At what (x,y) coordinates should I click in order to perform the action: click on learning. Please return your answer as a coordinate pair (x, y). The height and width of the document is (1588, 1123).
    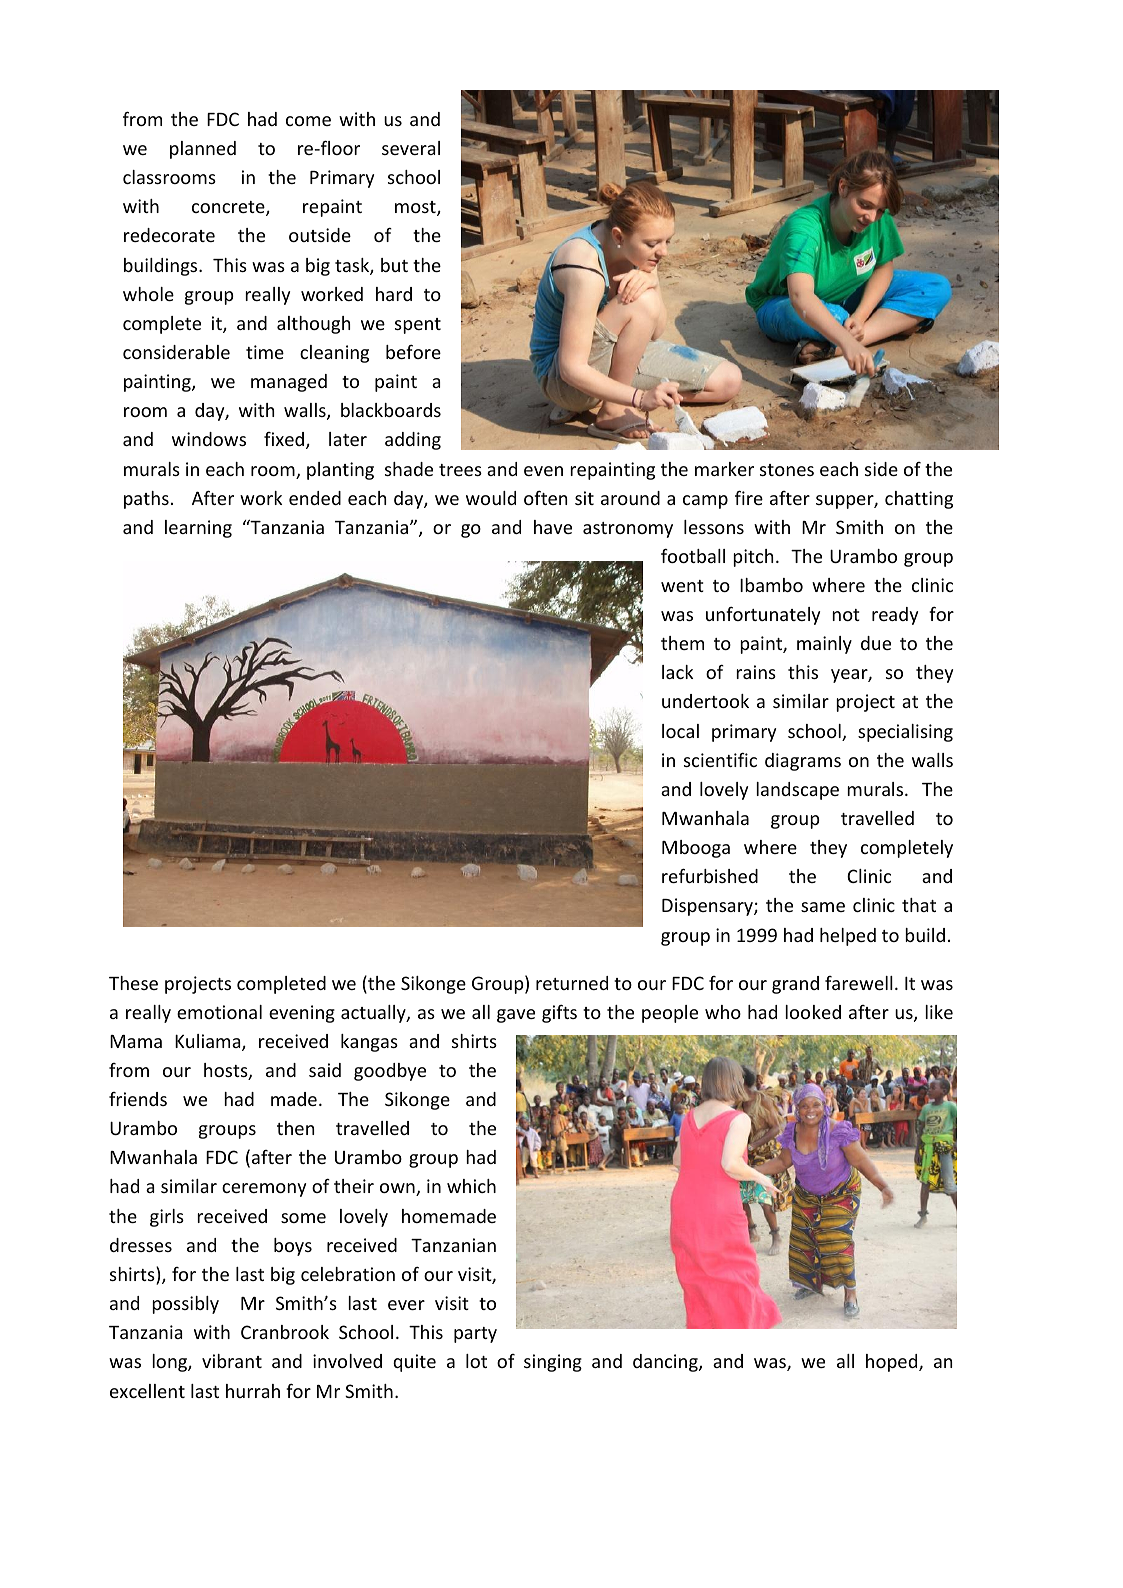
    Looking at the image, I should click on (198, 529).
